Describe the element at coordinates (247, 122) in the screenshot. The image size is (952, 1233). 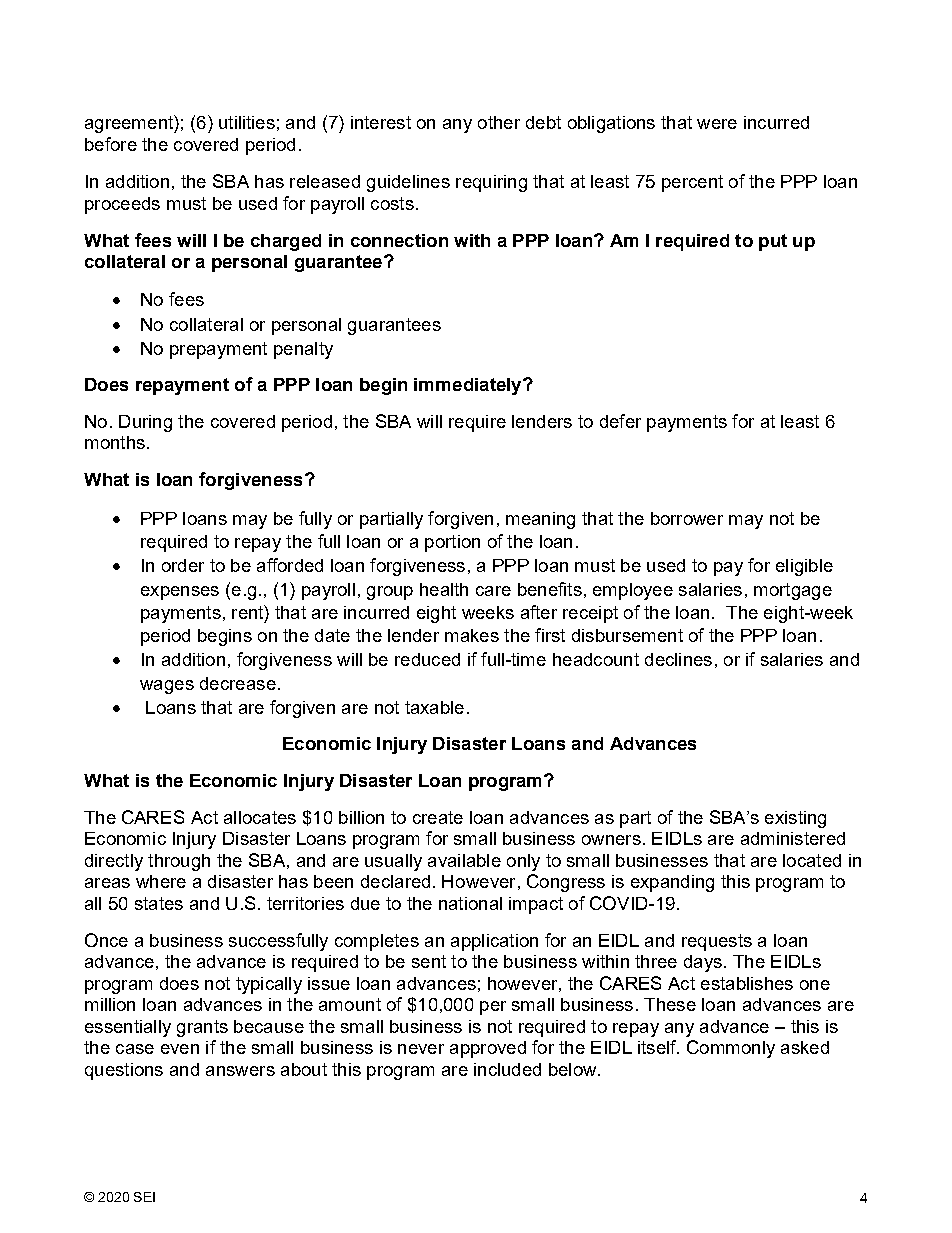
I see `utilities` at that location.
